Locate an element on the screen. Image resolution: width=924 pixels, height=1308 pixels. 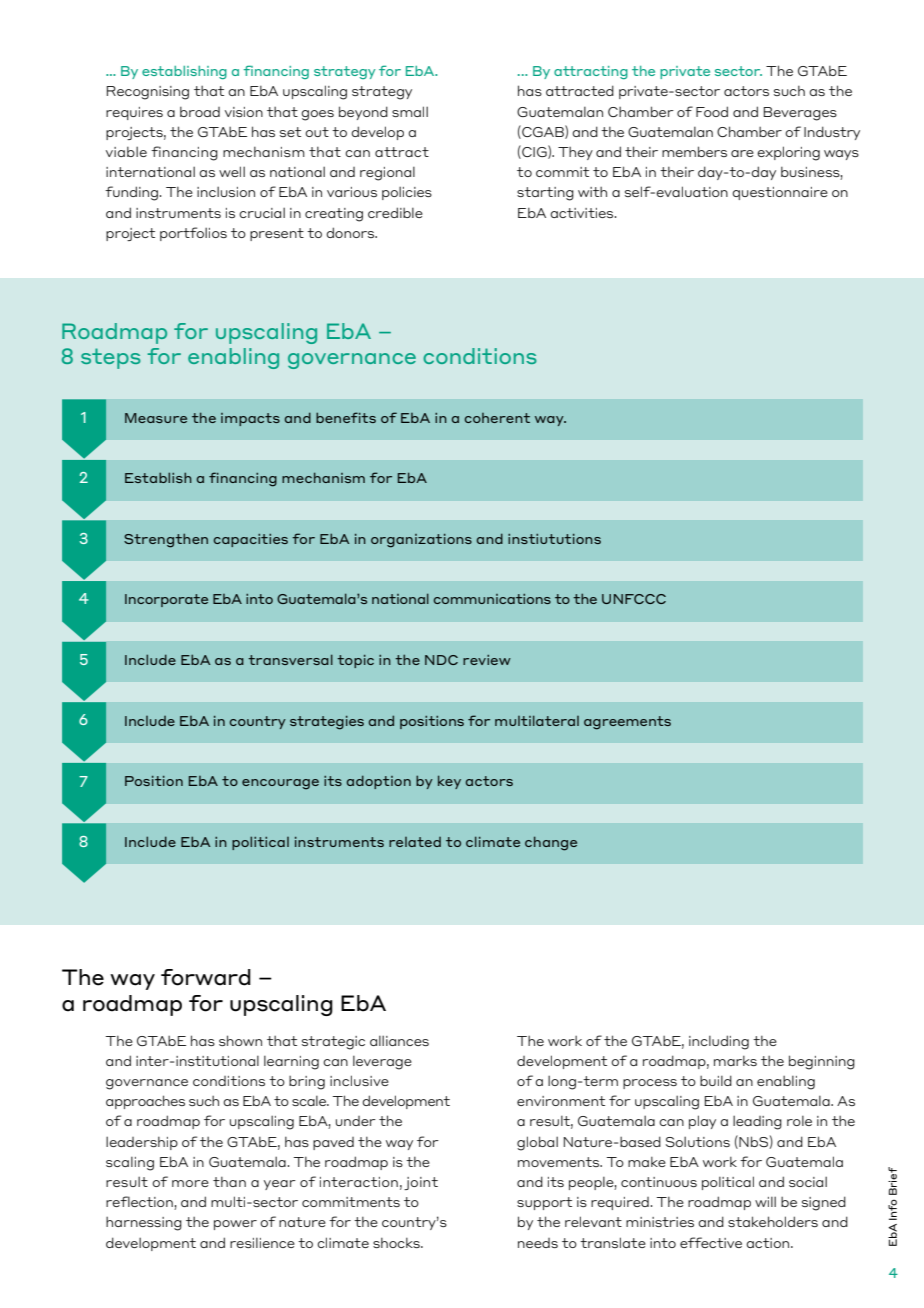
forward is located at coordinates (206, 977).
